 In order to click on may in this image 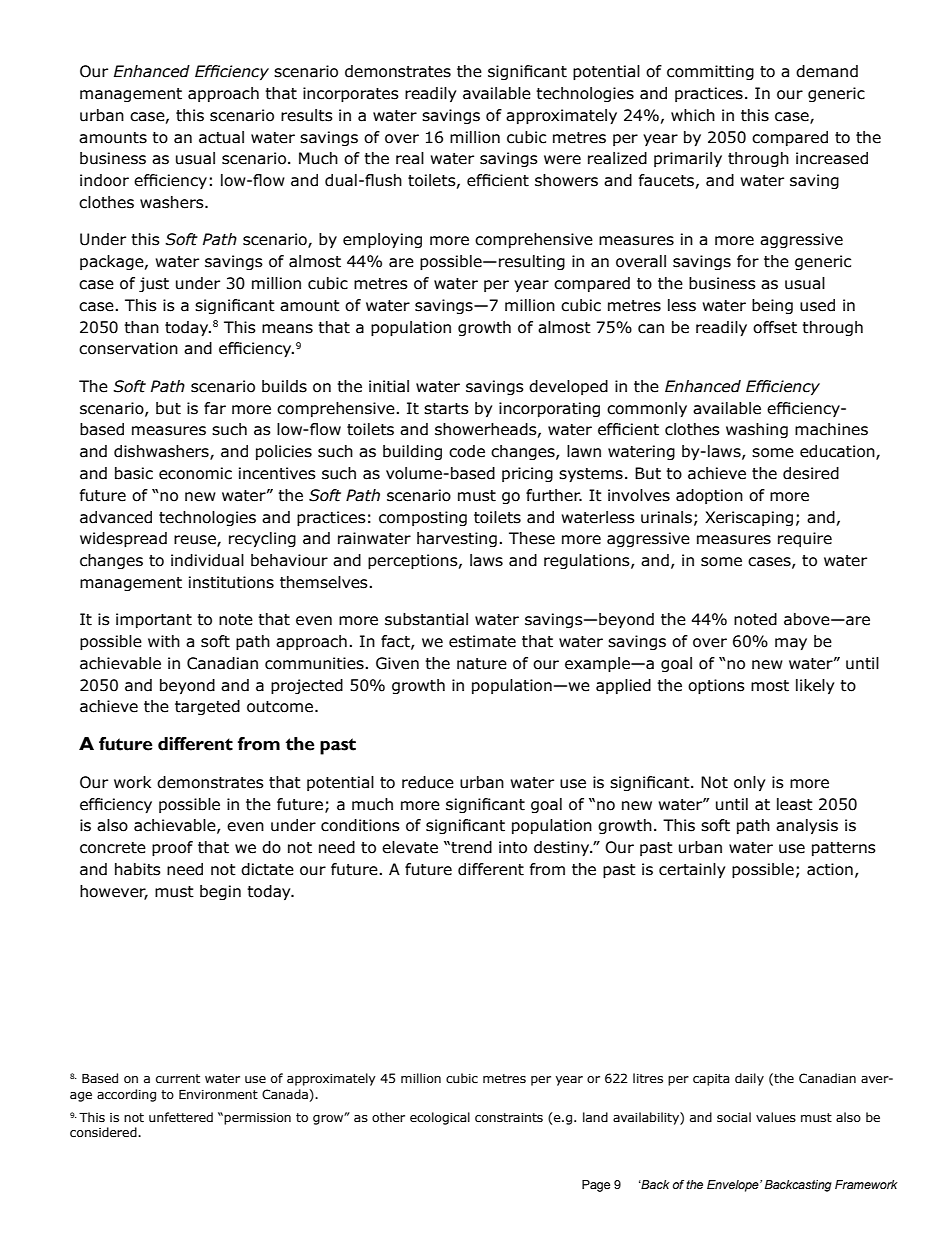, I will do `click(791, 644)`.
